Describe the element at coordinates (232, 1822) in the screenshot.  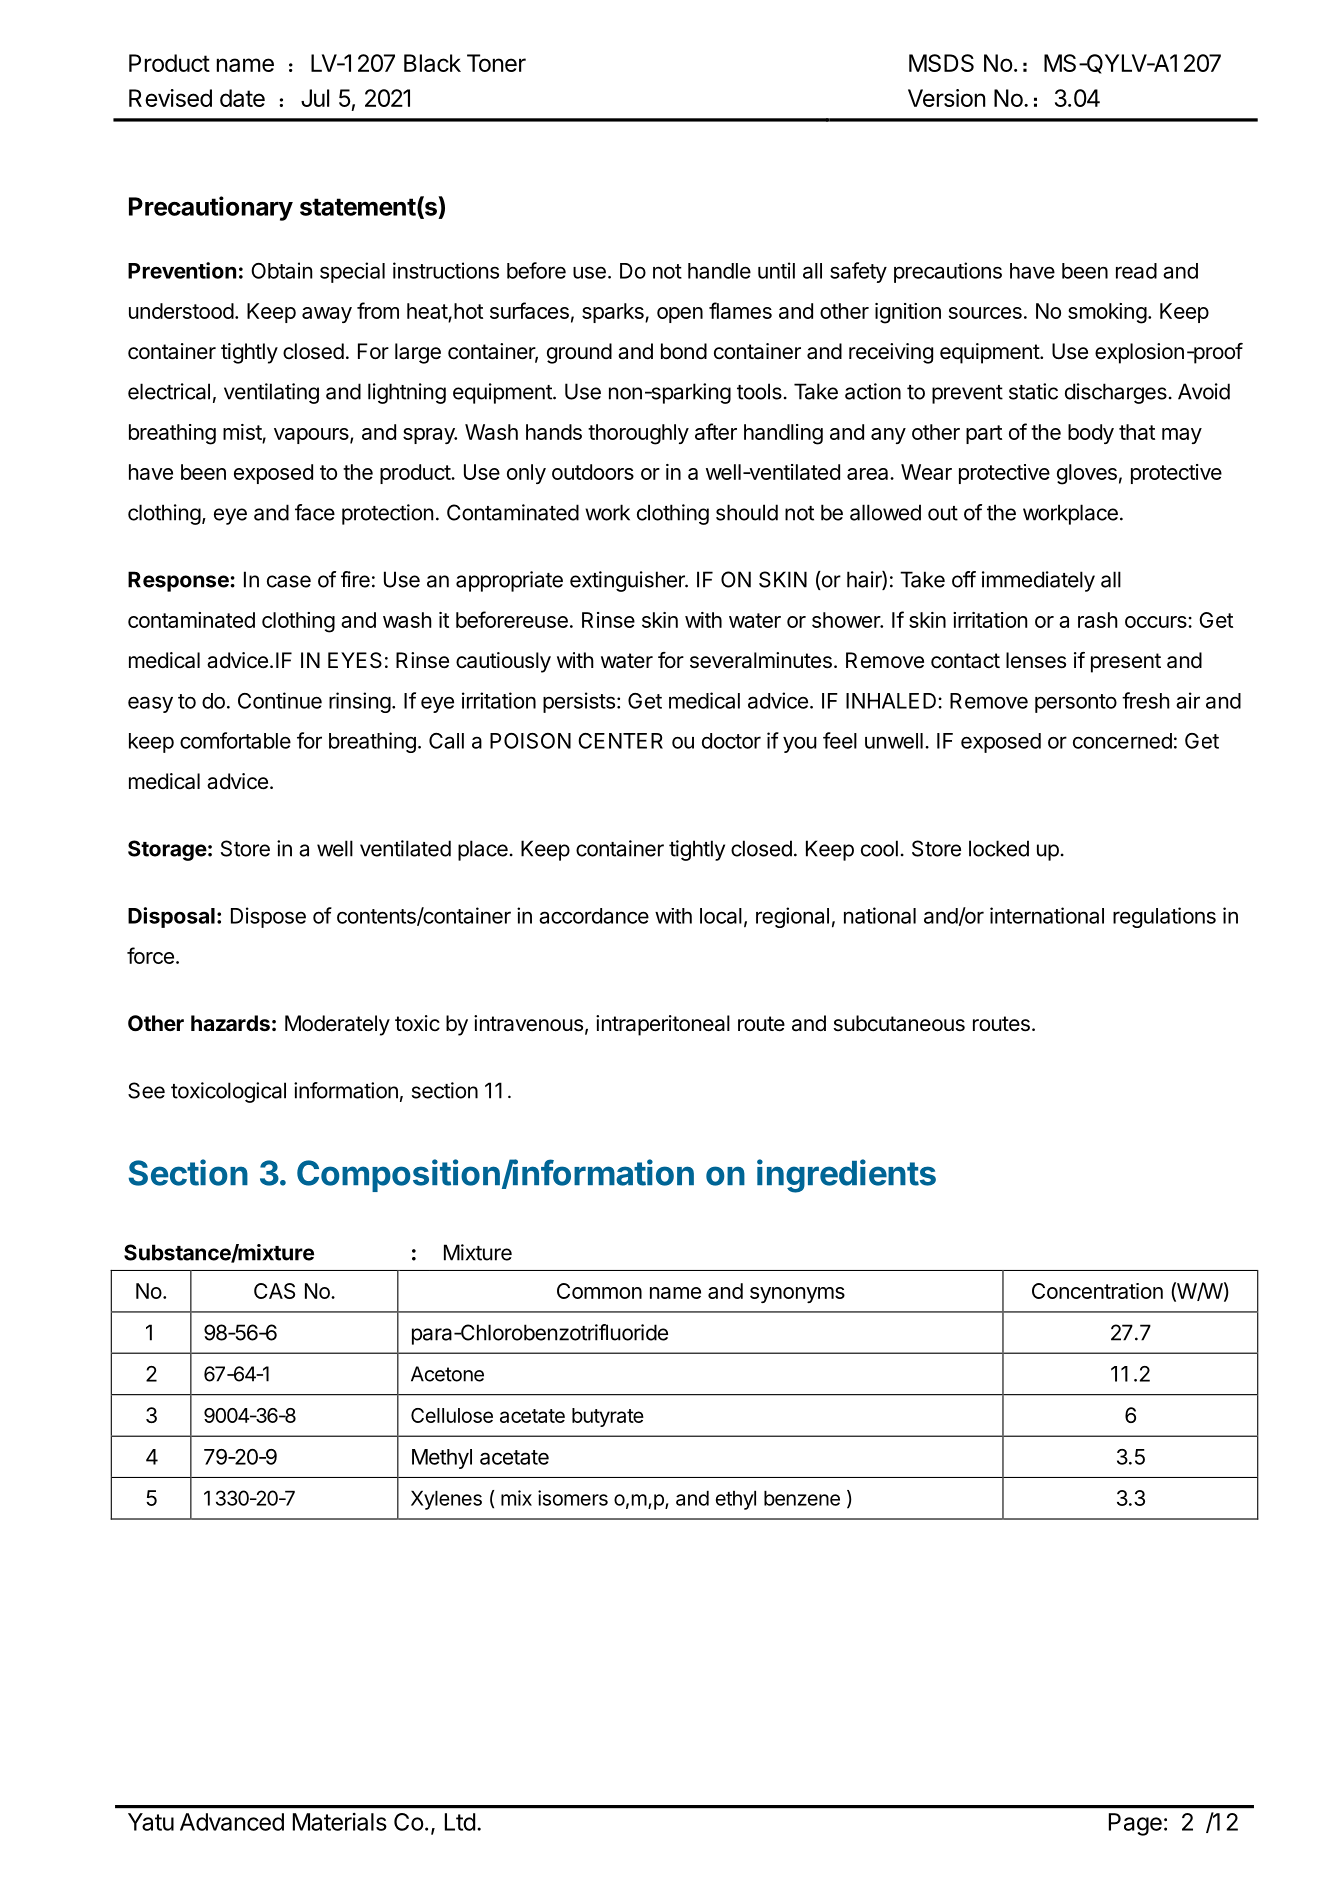
I see `Advanced` at that location.
